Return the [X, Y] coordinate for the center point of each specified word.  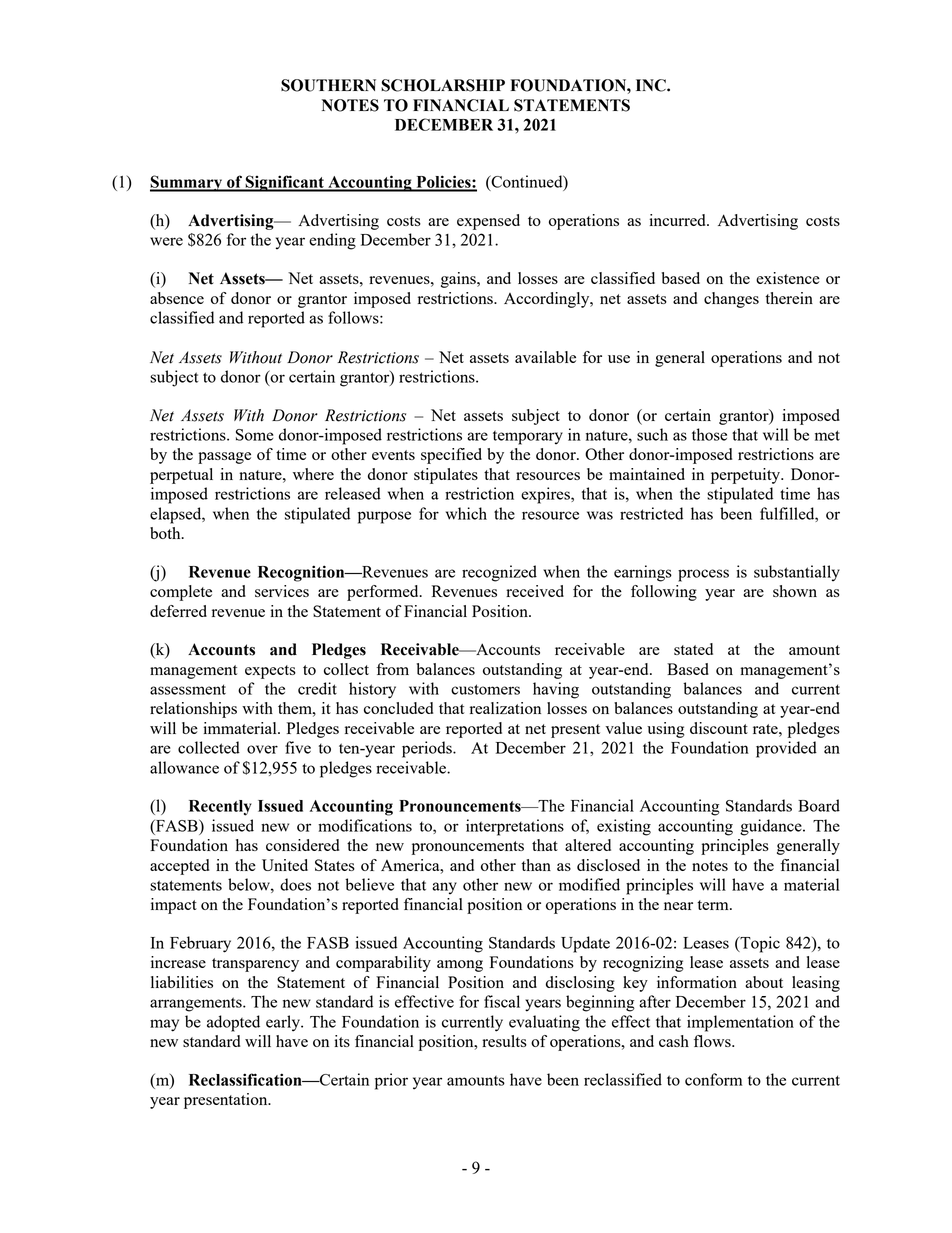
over [262, 749]
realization [505, 708]
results [504, 1041]
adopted [233, 1023]
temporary [528, 438]
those [709, 434]
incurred [678, 220]
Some [254, 435]
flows [713, 1041]
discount [719, 728]
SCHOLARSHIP [443, 85]
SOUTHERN [328, 85]
